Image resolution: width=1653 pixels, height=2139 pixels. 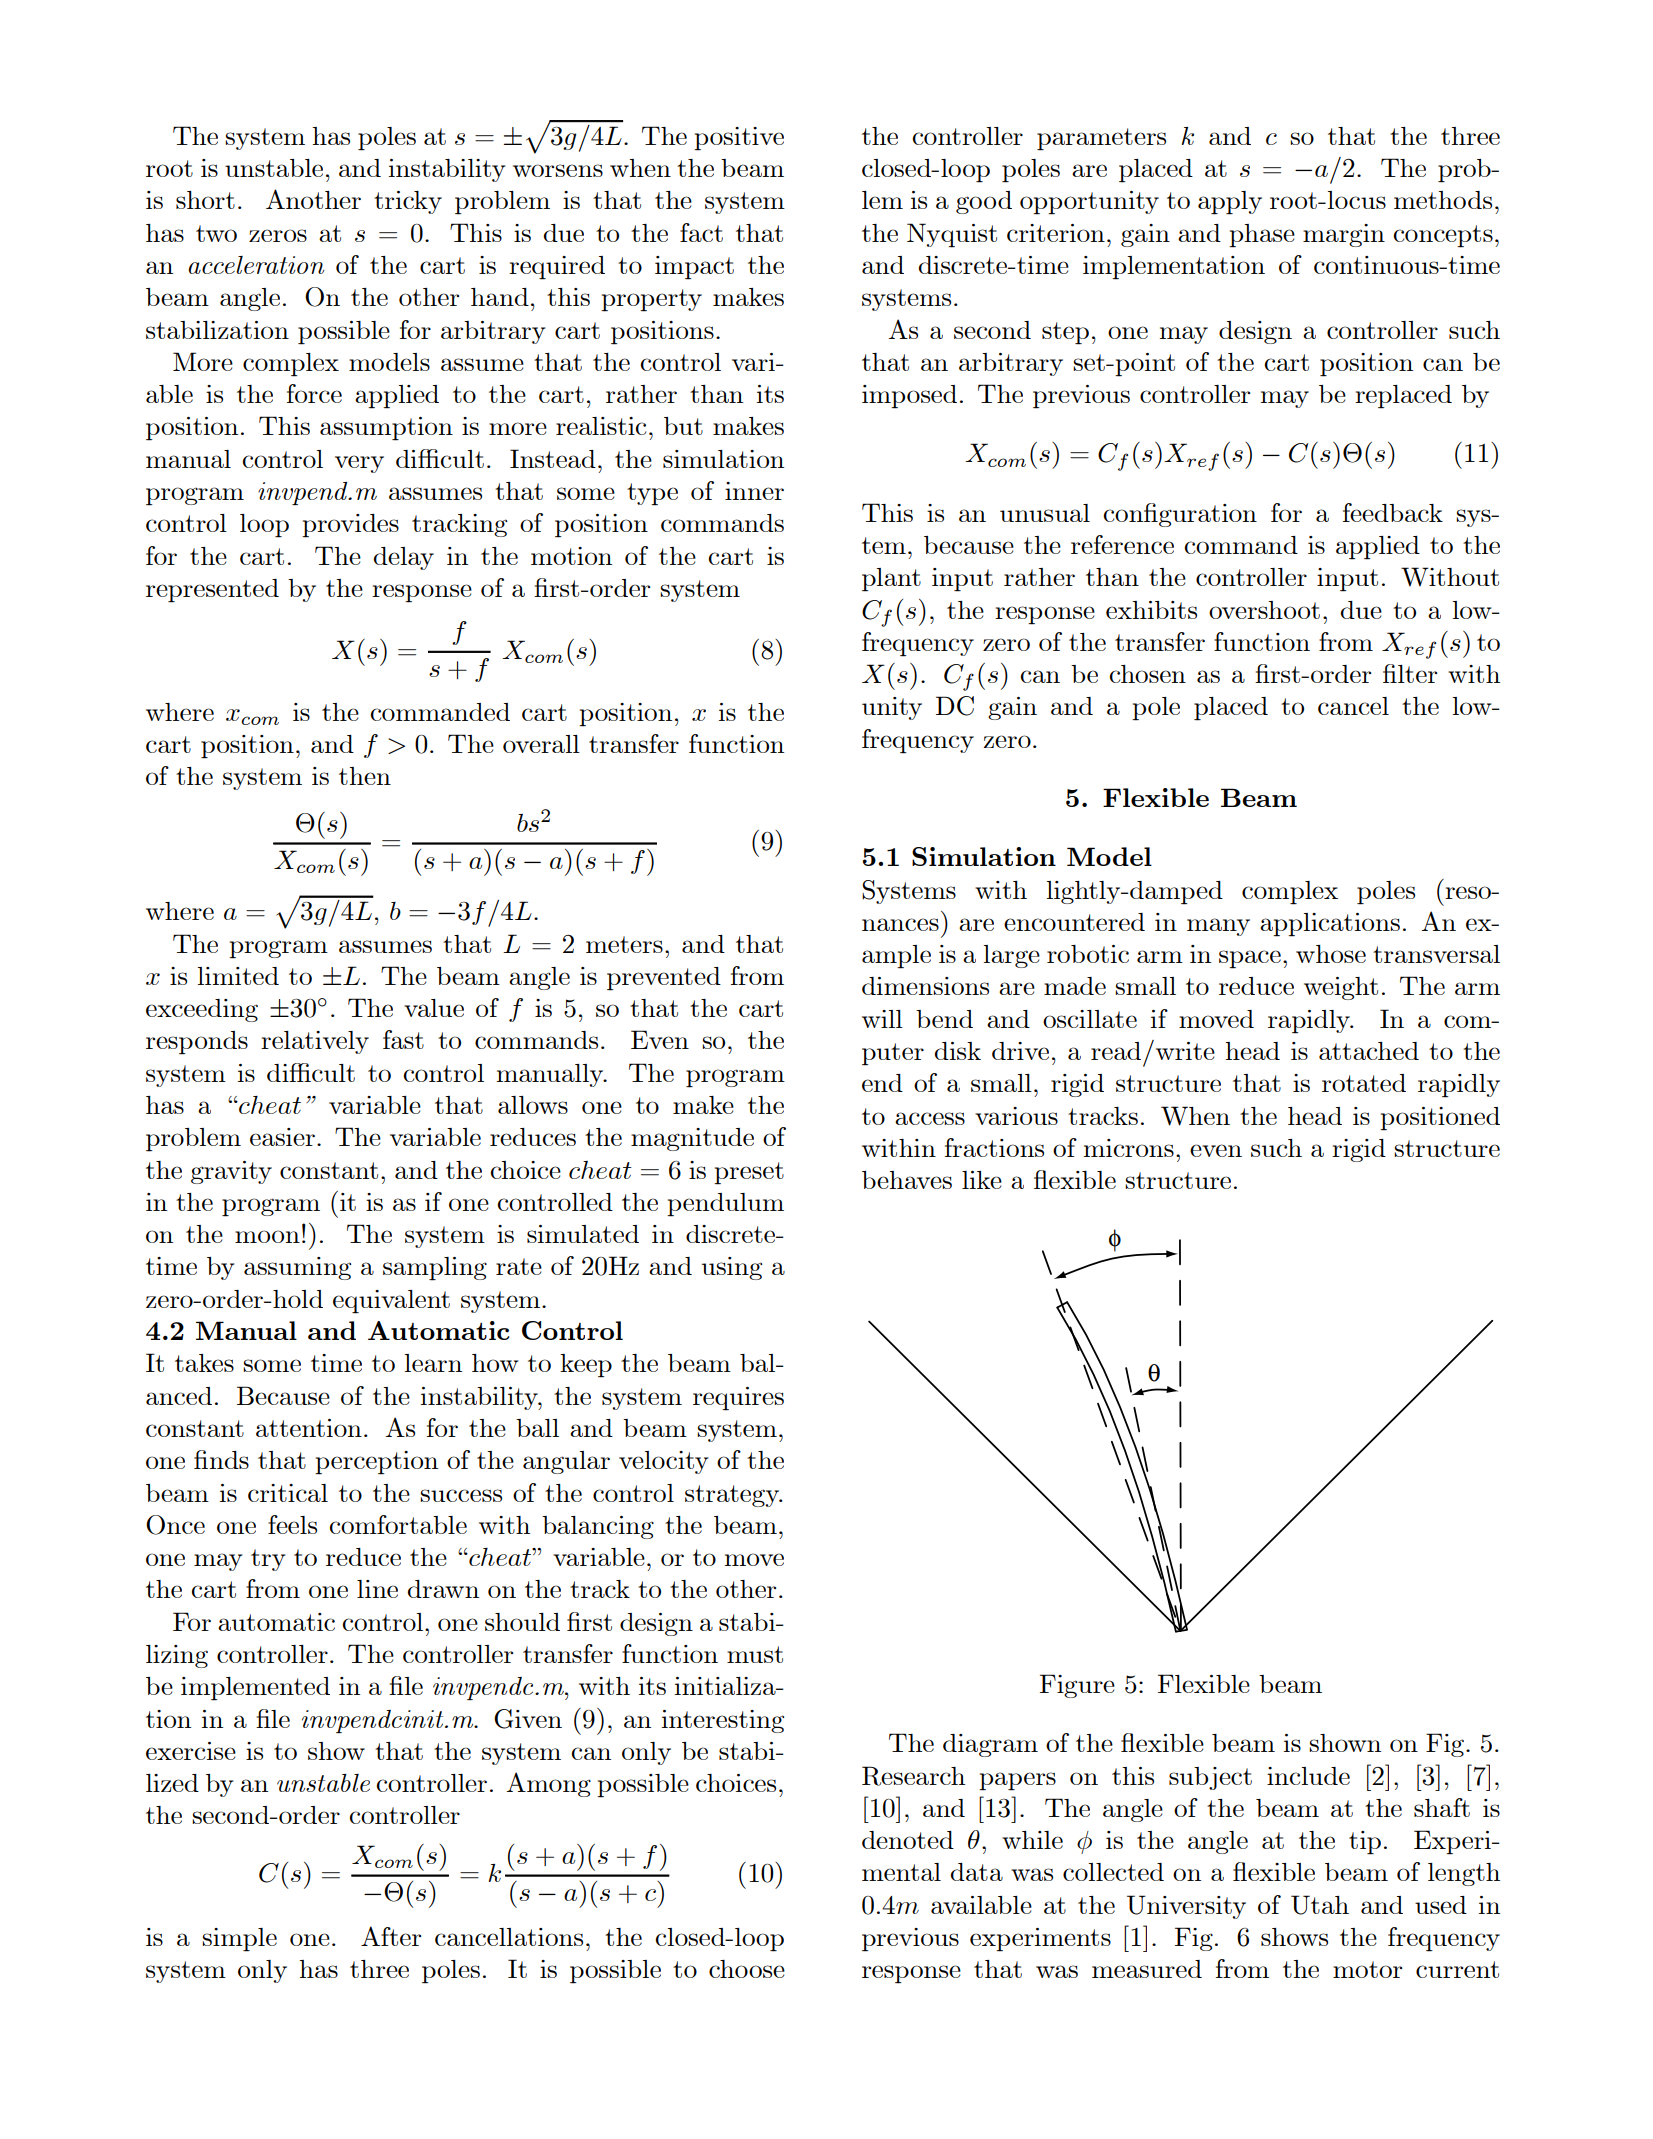 What do you see at coordinates (891, 580) in the page?
I see `plant` at bounding box center [891, 580].
